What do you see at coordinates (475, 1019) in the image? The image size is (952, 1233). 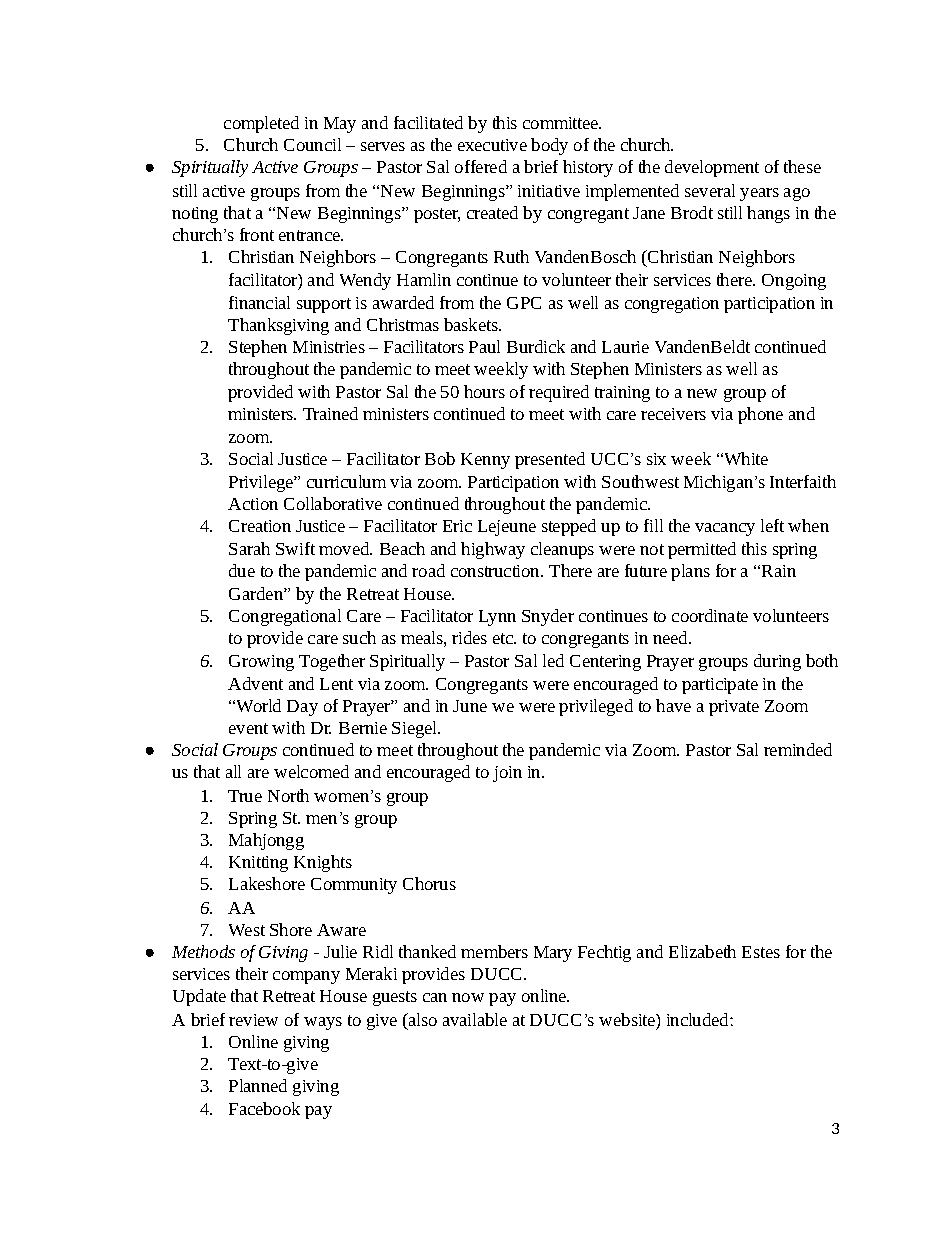 I see `available` at bounding box center [475, 1019].
